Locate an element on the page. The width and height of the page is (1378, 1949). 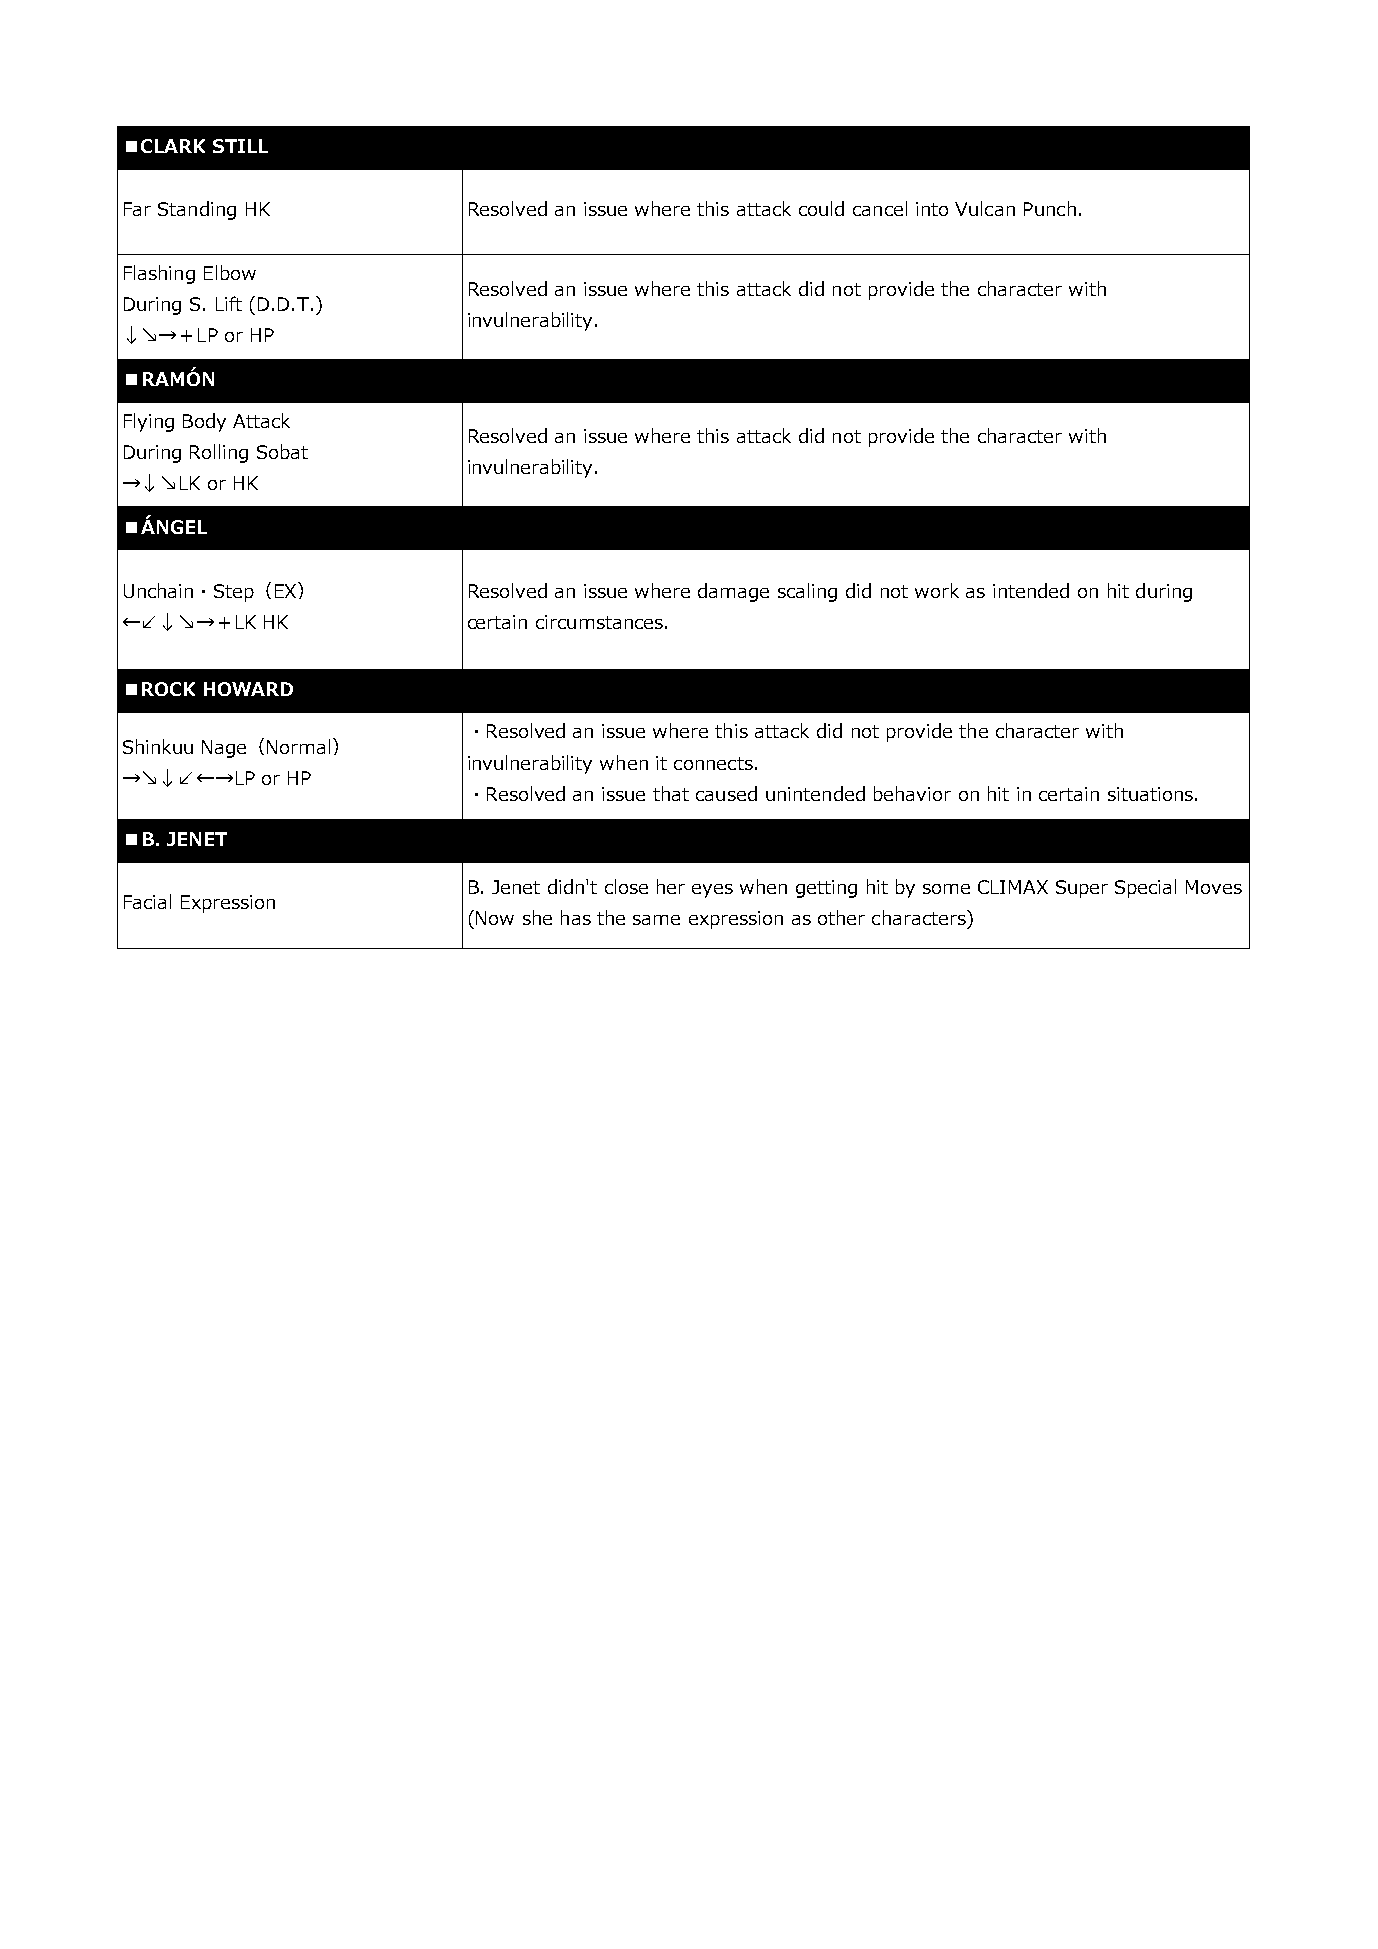
could is located at coordinates (821, 208).
